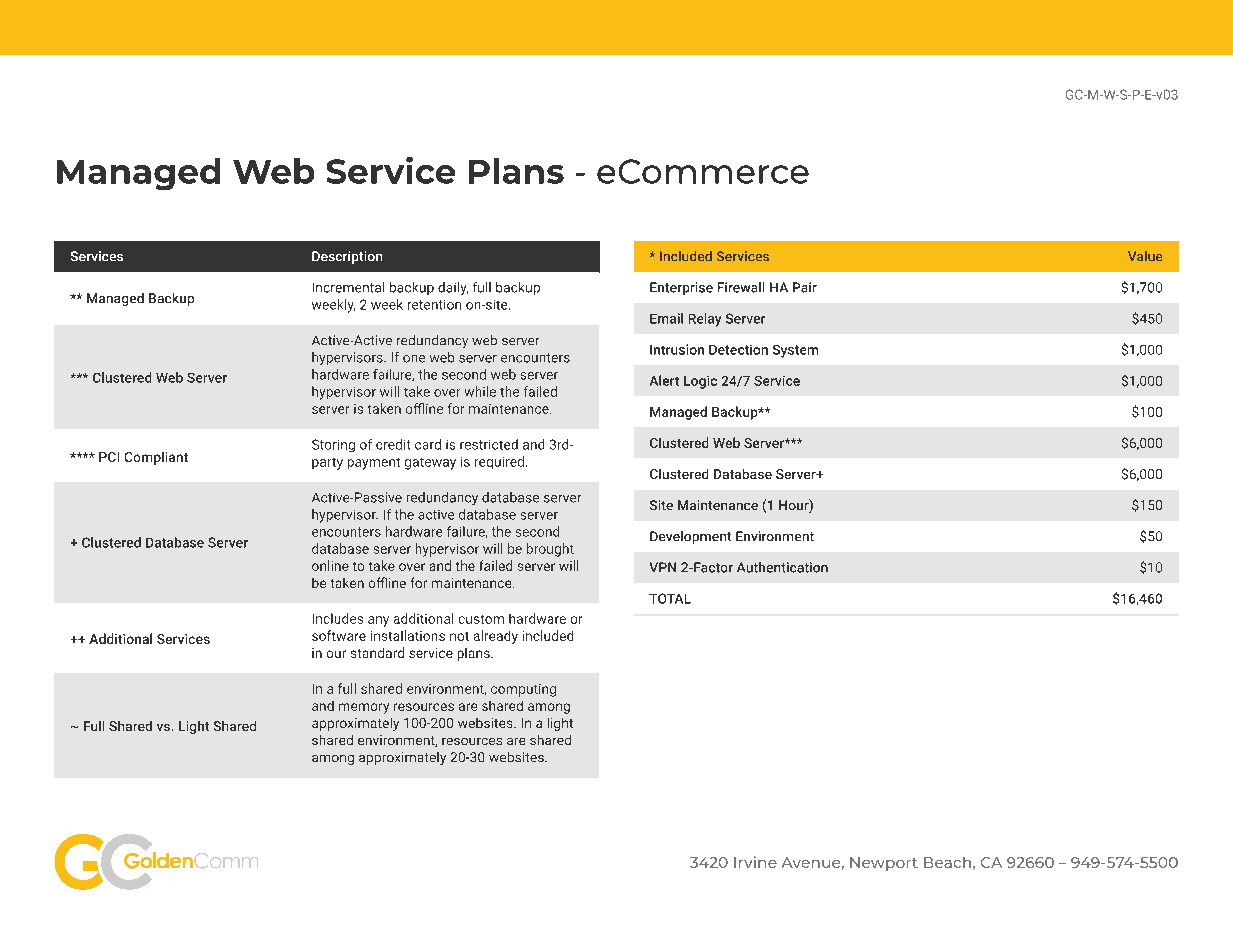 The height and width of the screenshot is (952, 1233). Describe the element at coordinates (782, 567) in the screenshot. I see `Authentication` at that location.
